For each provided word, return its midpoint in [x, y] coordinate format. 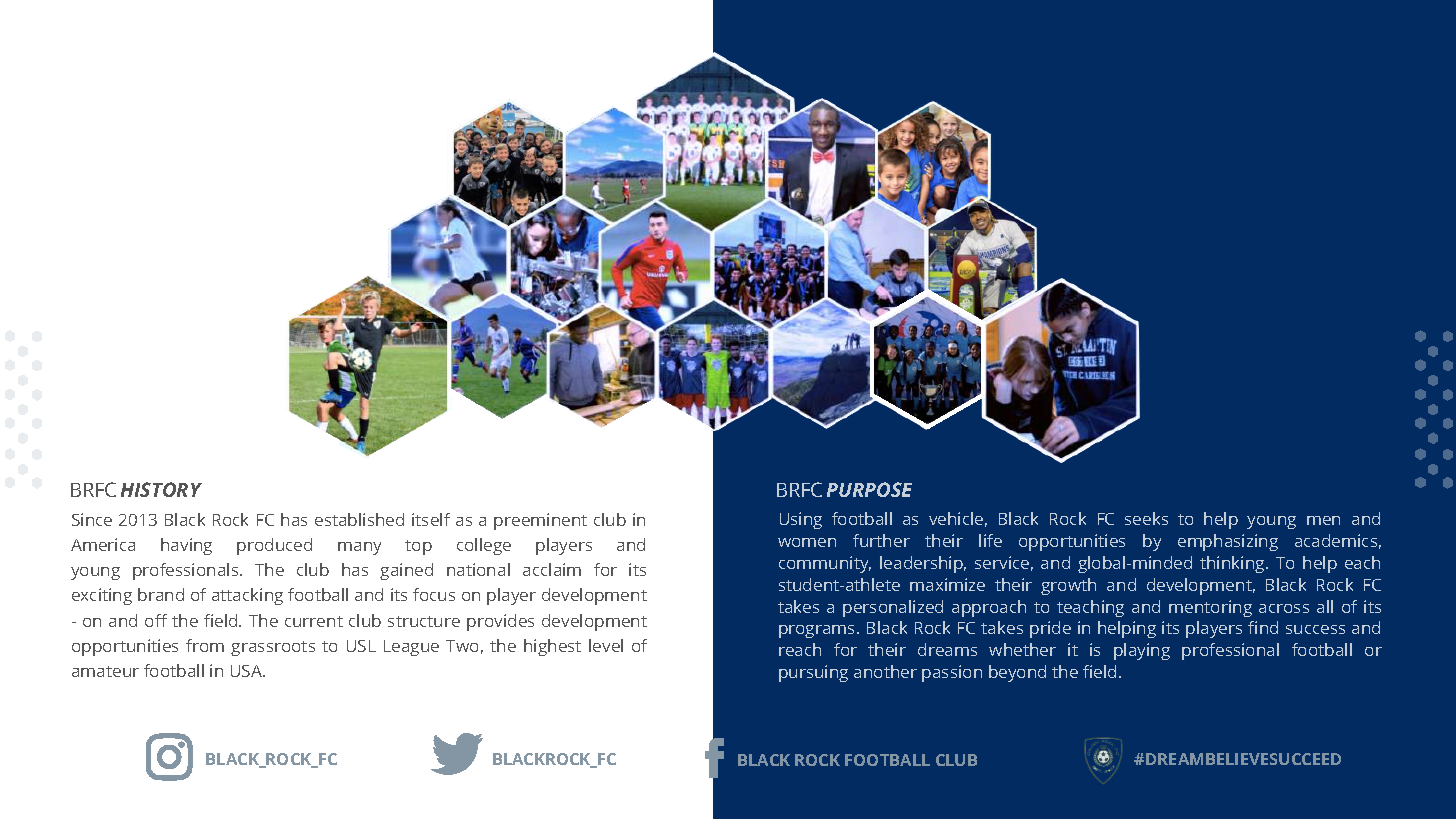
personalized [893, 608]
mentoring [1210, 608]
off [156, 620]
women [807, 542]
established [359, 519]
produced [274, 546]
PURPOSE [869, 489]
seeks [1146, 518]
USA [248, 671]
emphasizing [1228, 542]
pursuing [813, 673]
